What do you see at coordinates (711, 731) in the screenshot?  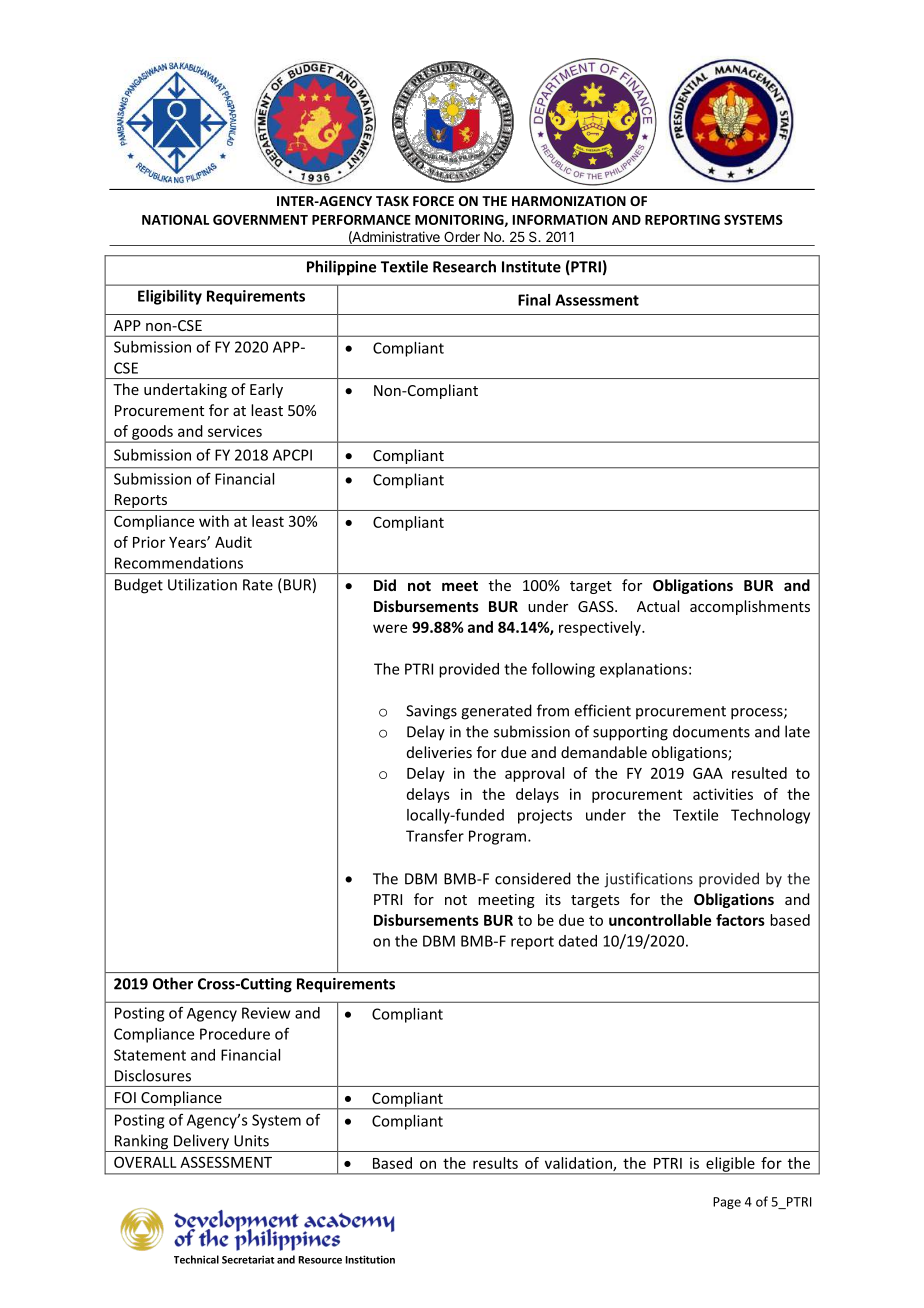 I see `documents` at bounding box center [711, 731].
